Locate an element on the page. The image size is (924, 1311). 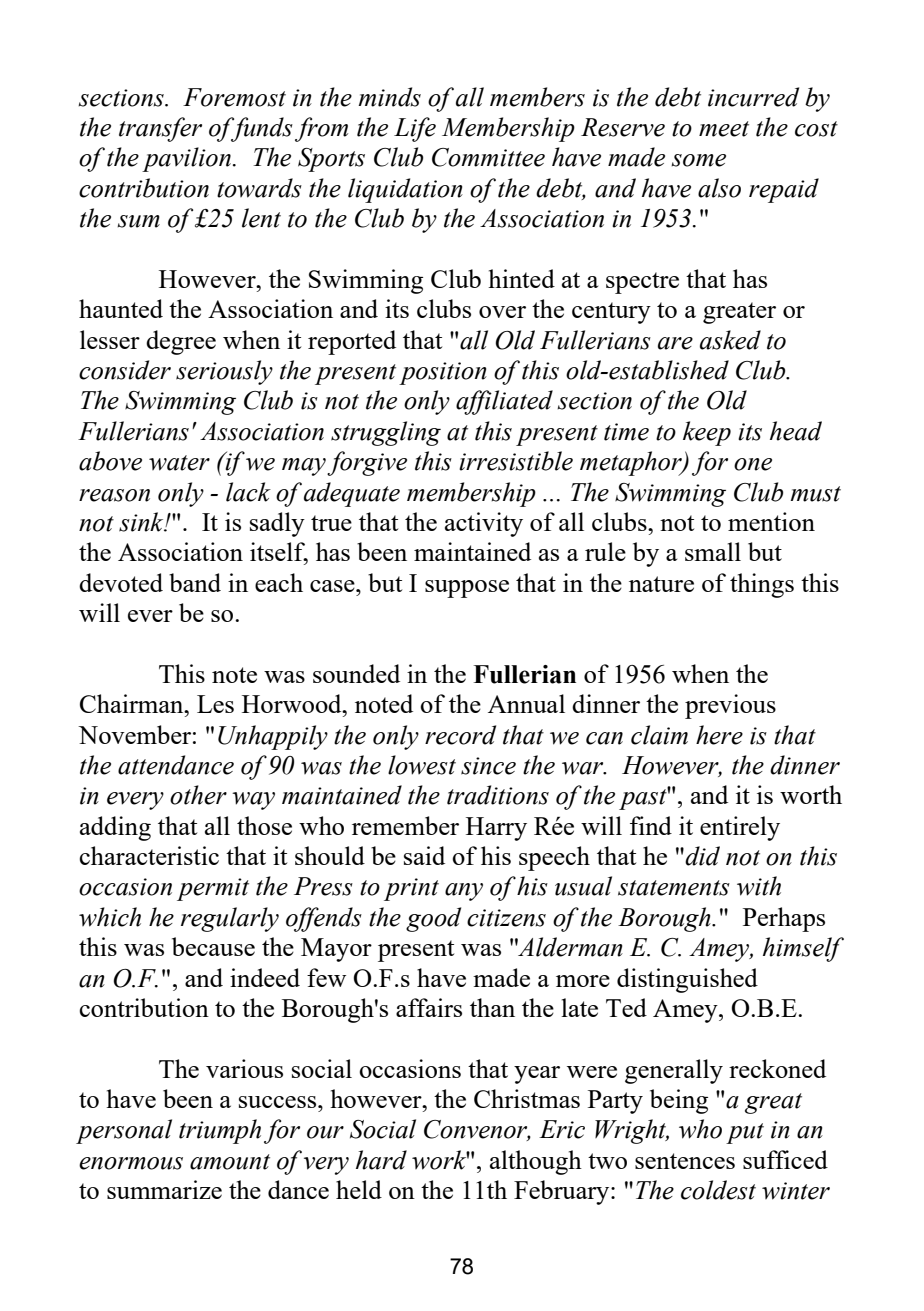
transfer is located at coordinates (160, 129).
